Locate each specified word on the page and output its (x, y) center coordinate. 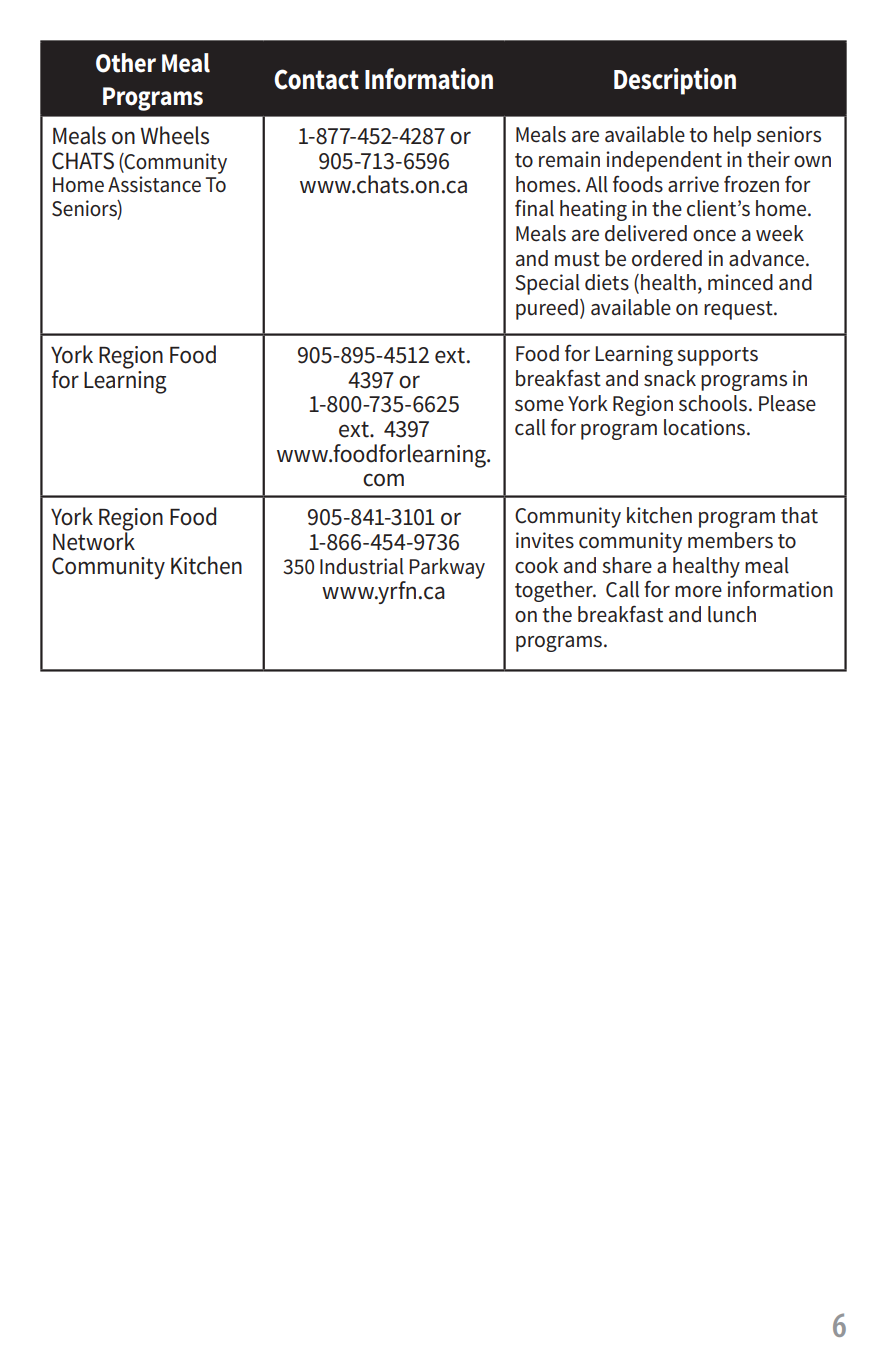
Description (675, 81)
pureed (547, 309)
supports (717, 356)
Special (548, 284)
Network (94, 540)
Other (126, 63)
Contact (316, 79)
